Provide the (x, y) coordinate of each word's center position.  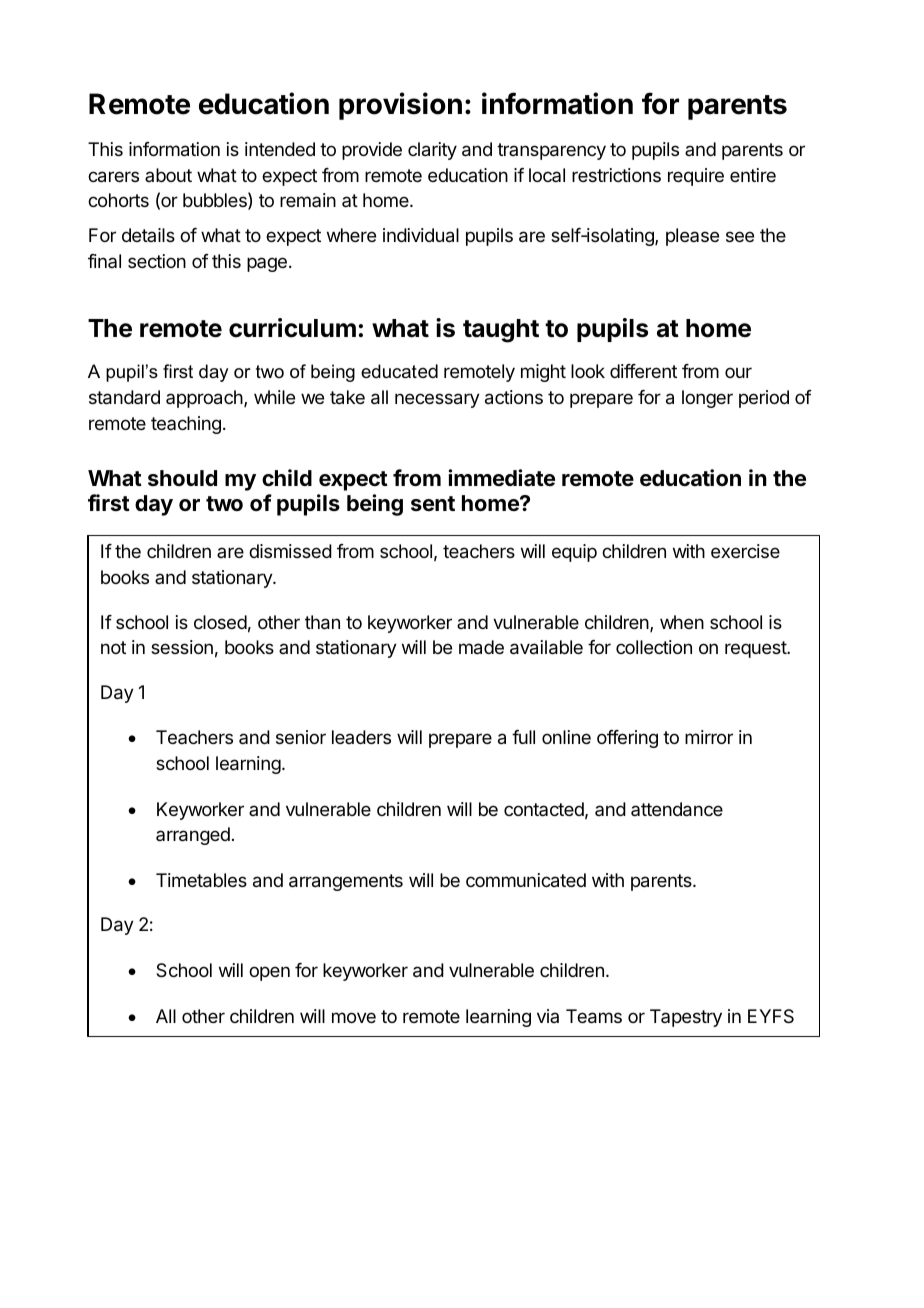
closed (220, 622)
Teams (594, 1016)
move (354, 1017)
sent (433, 503)
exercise (745, 551)
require (696, 177)
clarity (432, 151)
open (269, 973)
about (168, 175)
